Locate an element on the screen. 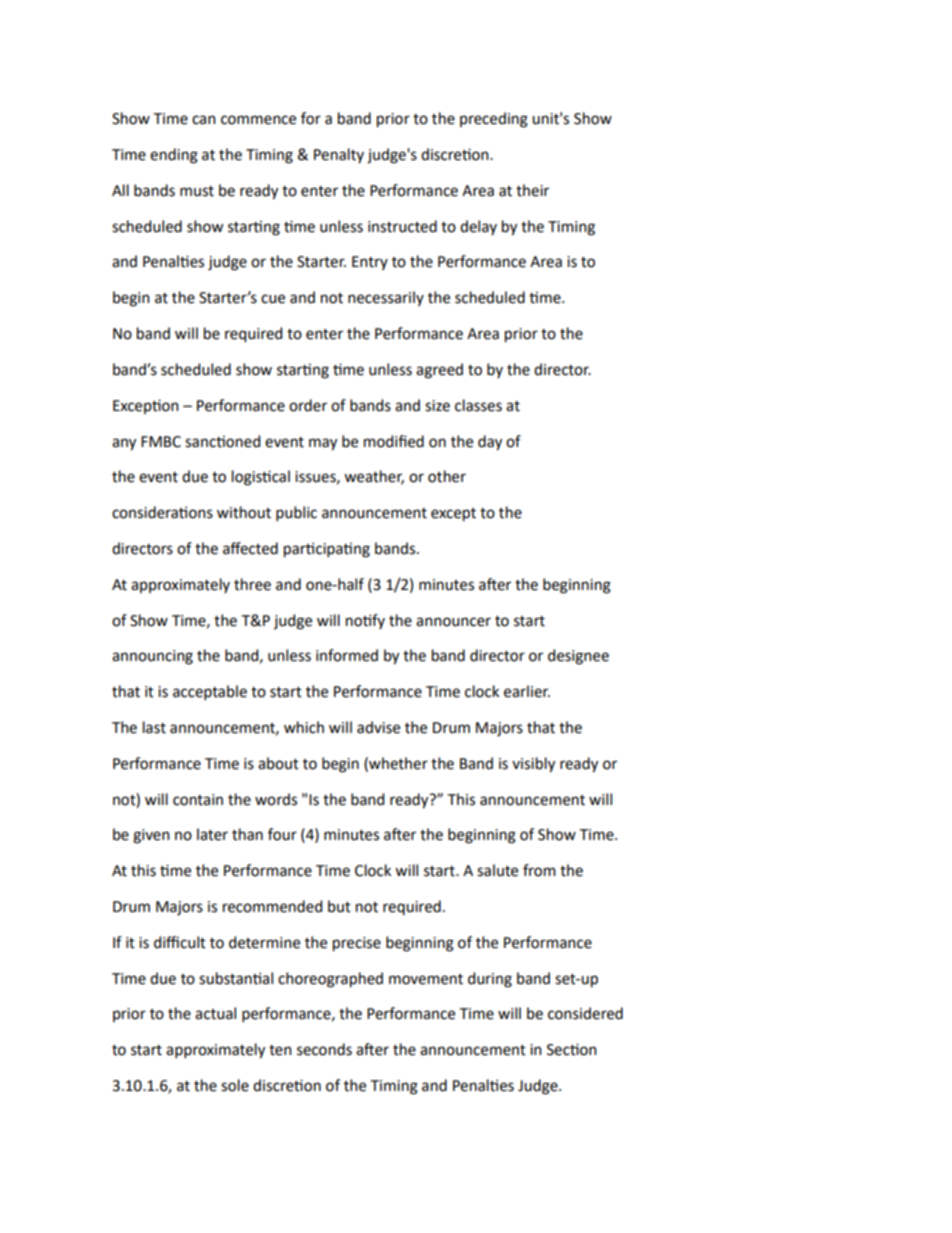 The width and height of the screenshot is (952, 1233). ending is located at coordinates (174, 156).
